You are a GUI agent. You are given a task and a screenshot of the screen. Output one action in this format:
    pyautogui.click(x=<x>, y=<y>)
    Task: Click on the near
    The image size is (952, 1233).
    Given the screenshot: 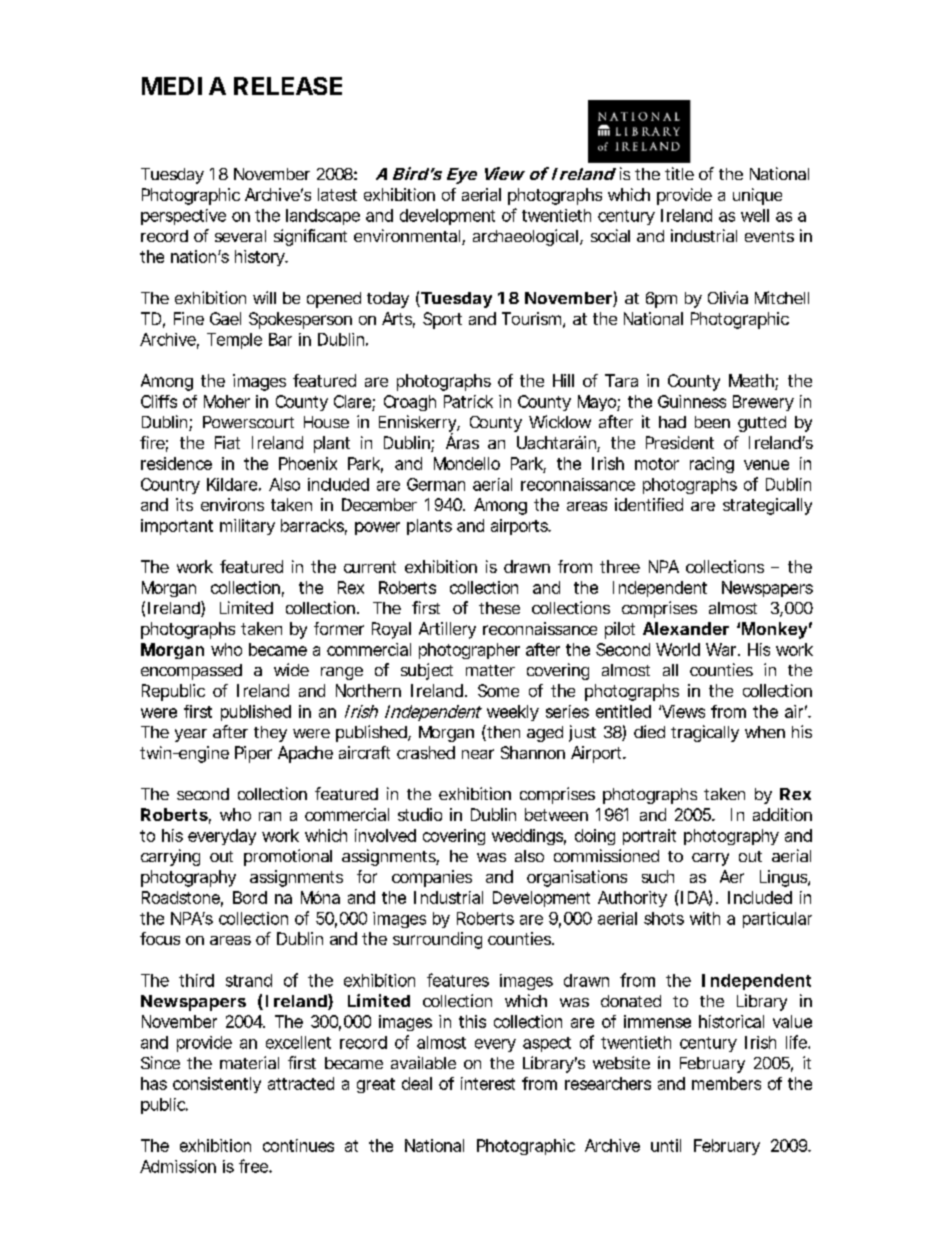 What is the action you would take?
    pyautogui.click(x=478, y=754)
